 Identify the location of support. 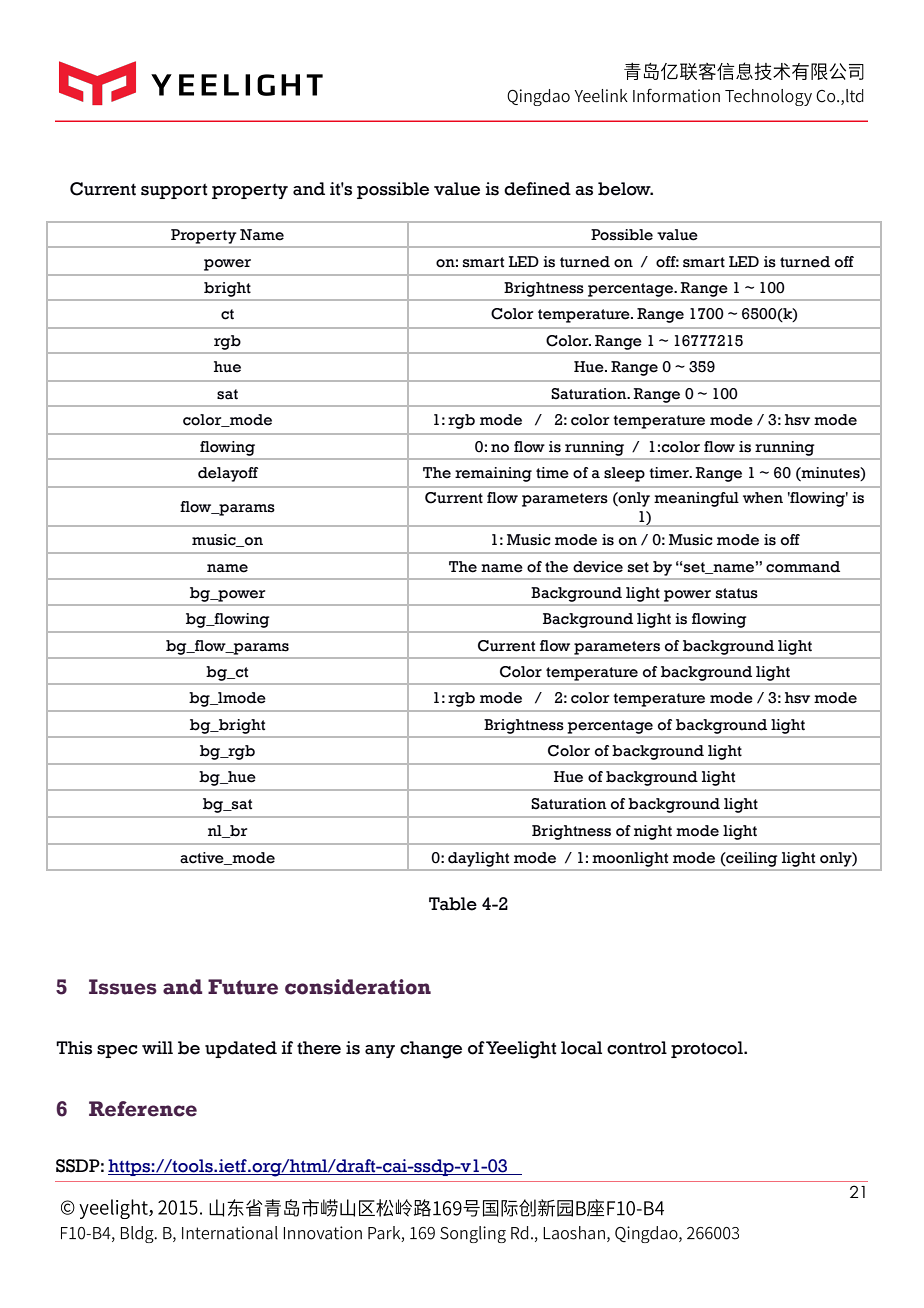
(174, 191).
